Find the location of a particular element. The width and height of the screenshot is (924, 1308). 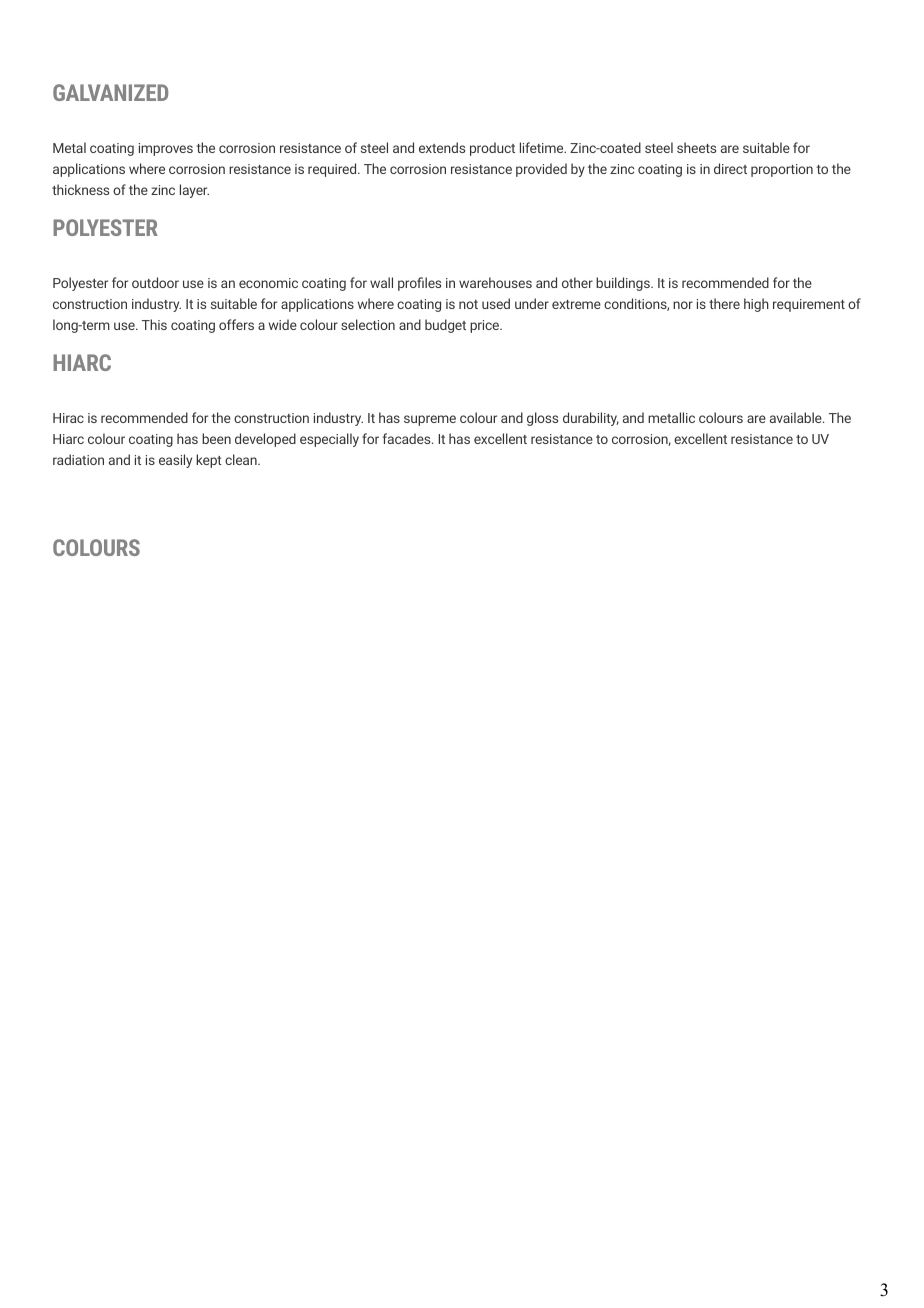

easily is located at coordinates (175, 461).
